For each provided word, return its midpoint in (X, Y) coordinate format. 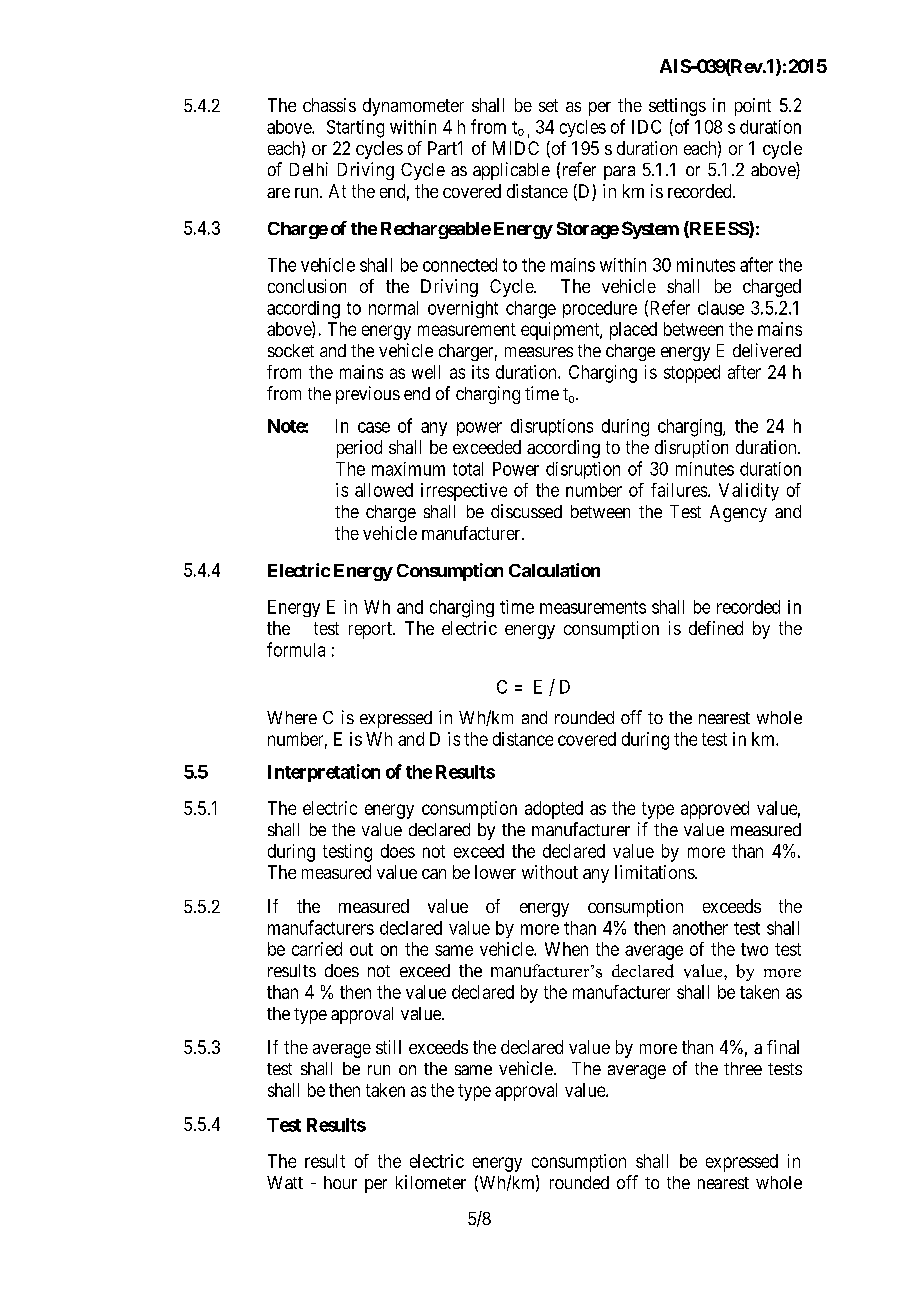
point (753, 107)
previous (368, 395)
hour (340, 1182)
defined (716, 628)
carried (317, 949)
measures (539, 352)
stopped (692, 374)
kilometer (431, 1182)
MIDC (516, 148)
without (550, 872)
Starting (355, 129)
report (371, 630)
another (700, 928)
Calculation (554, 570)
